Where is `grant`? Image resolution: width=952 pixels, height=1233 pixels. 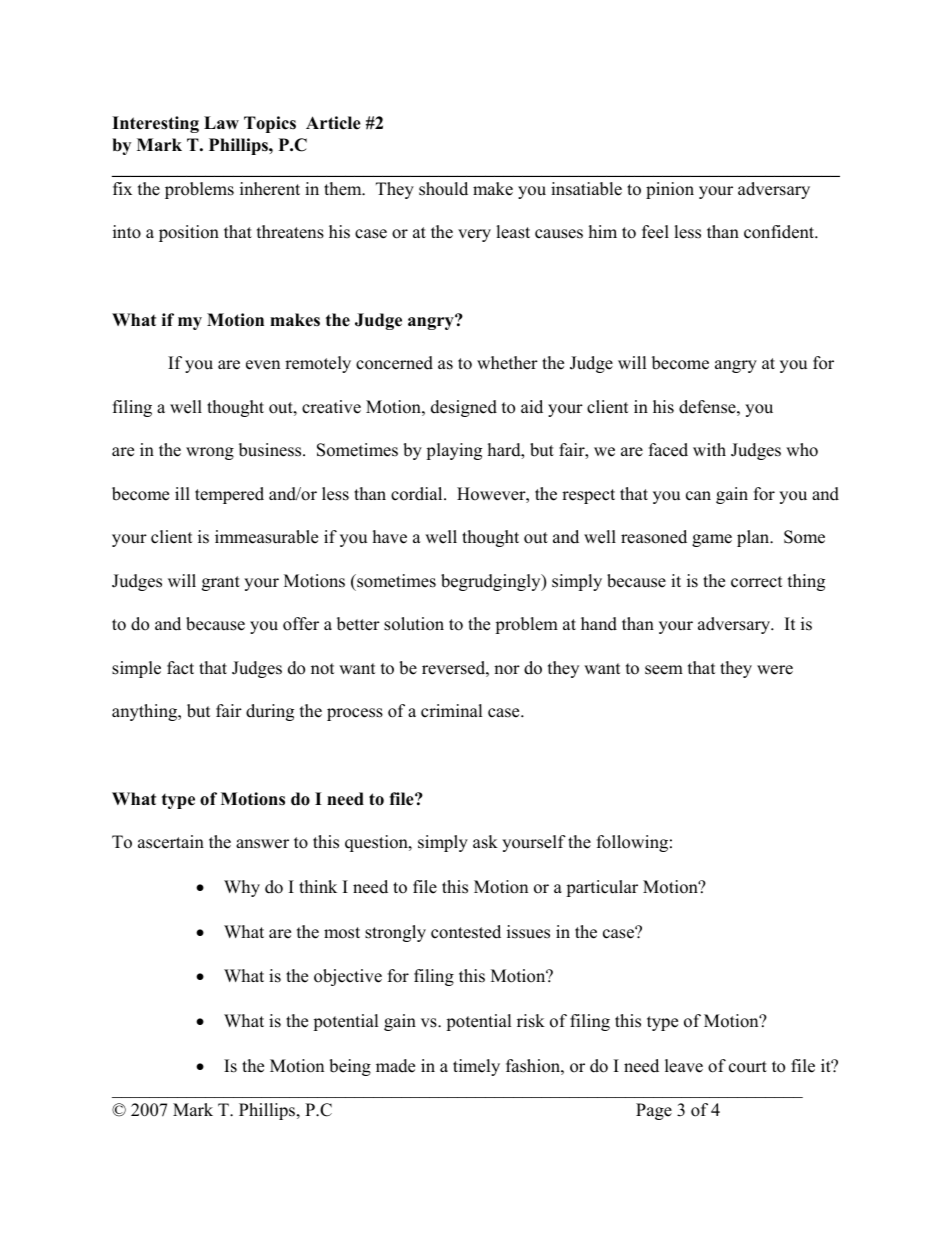
grant is located at coordinates (221, 583).
